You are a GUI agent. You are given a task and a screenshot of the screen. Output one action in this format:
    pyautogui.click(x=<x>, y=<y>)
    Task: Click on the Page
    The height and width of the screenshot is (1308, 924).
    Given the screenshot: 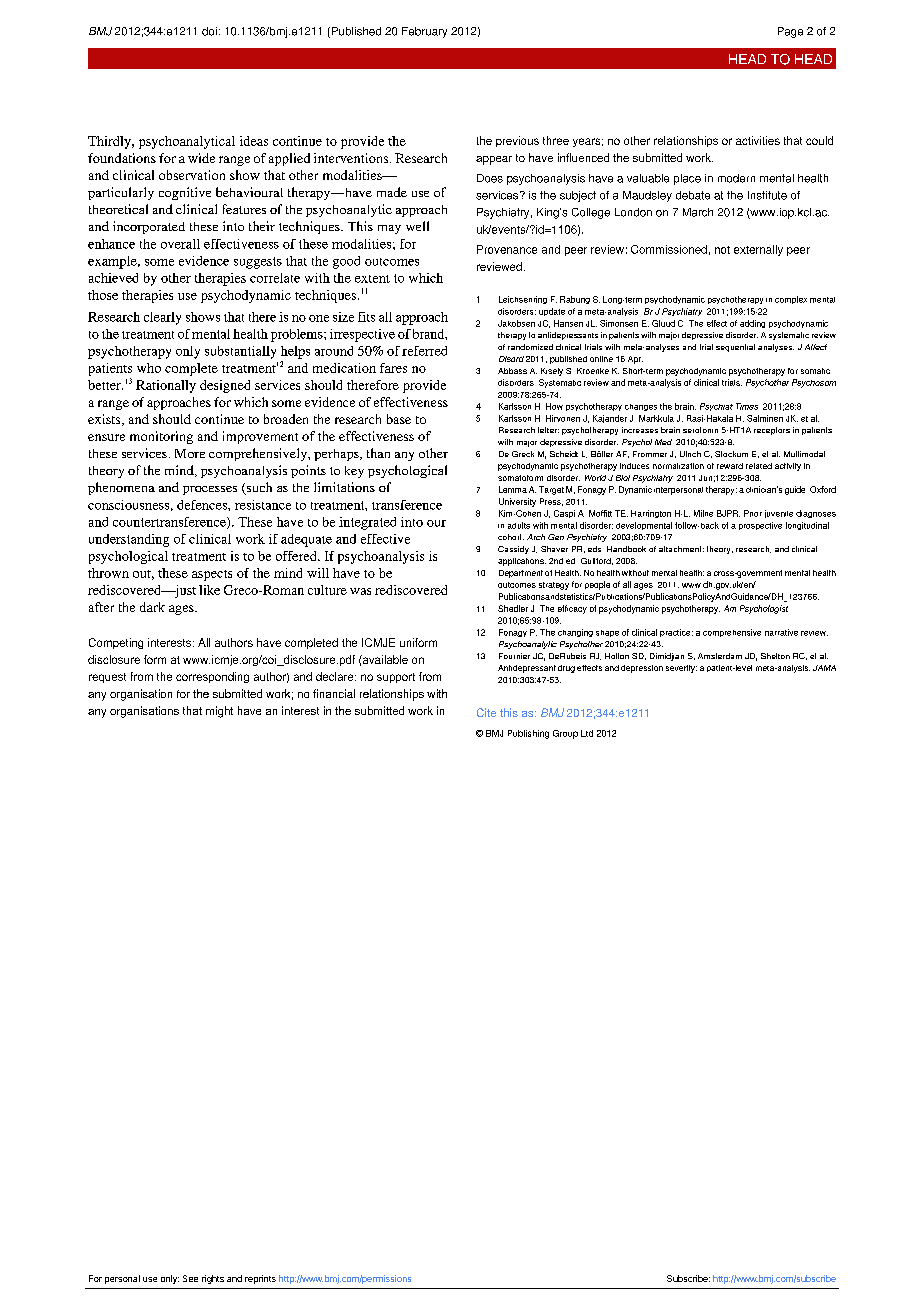 What is the action you would take?
    pyautogui.click(x=790, y=32)
